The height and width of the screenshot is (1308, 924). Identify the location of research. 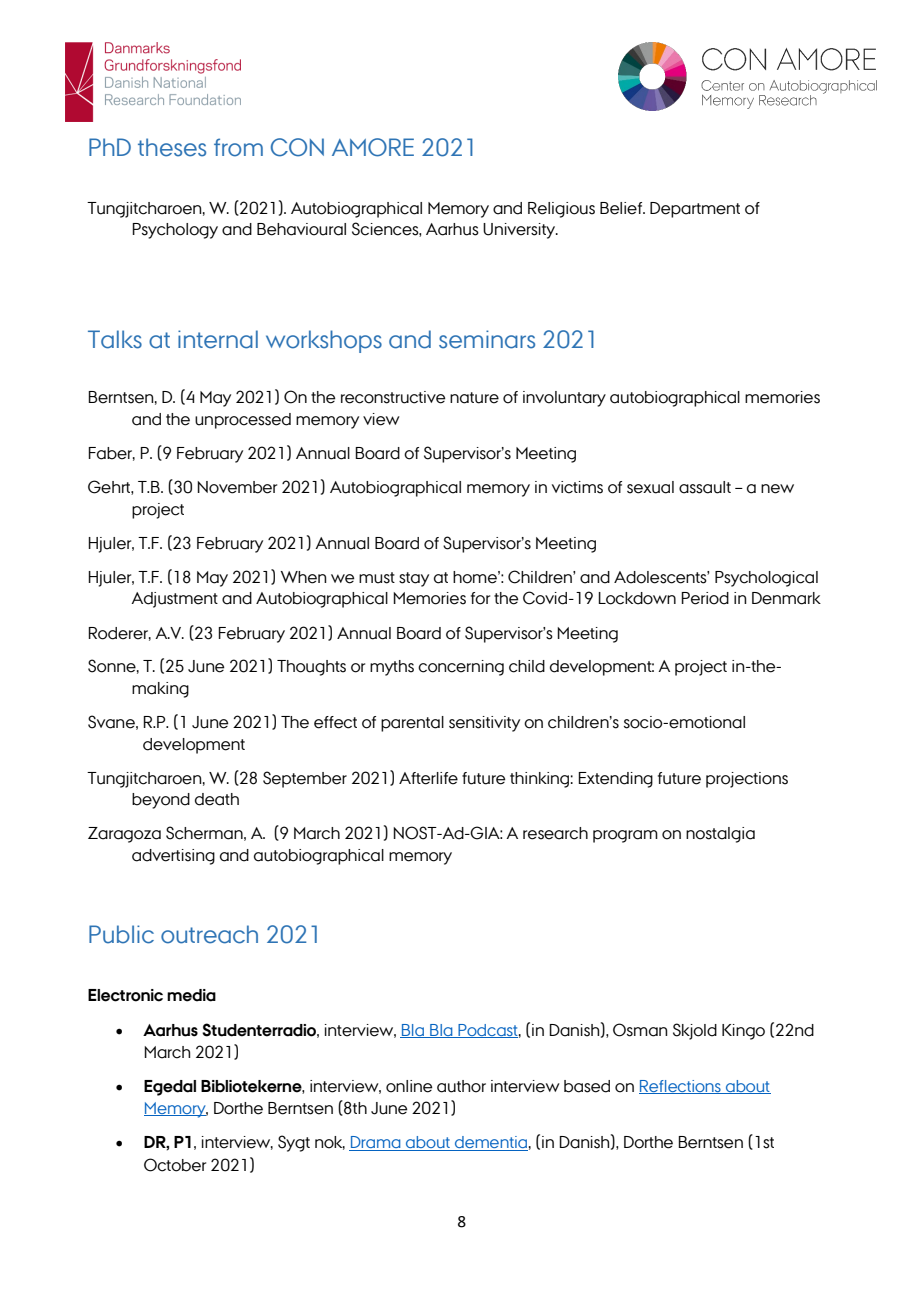
(555, 833).
